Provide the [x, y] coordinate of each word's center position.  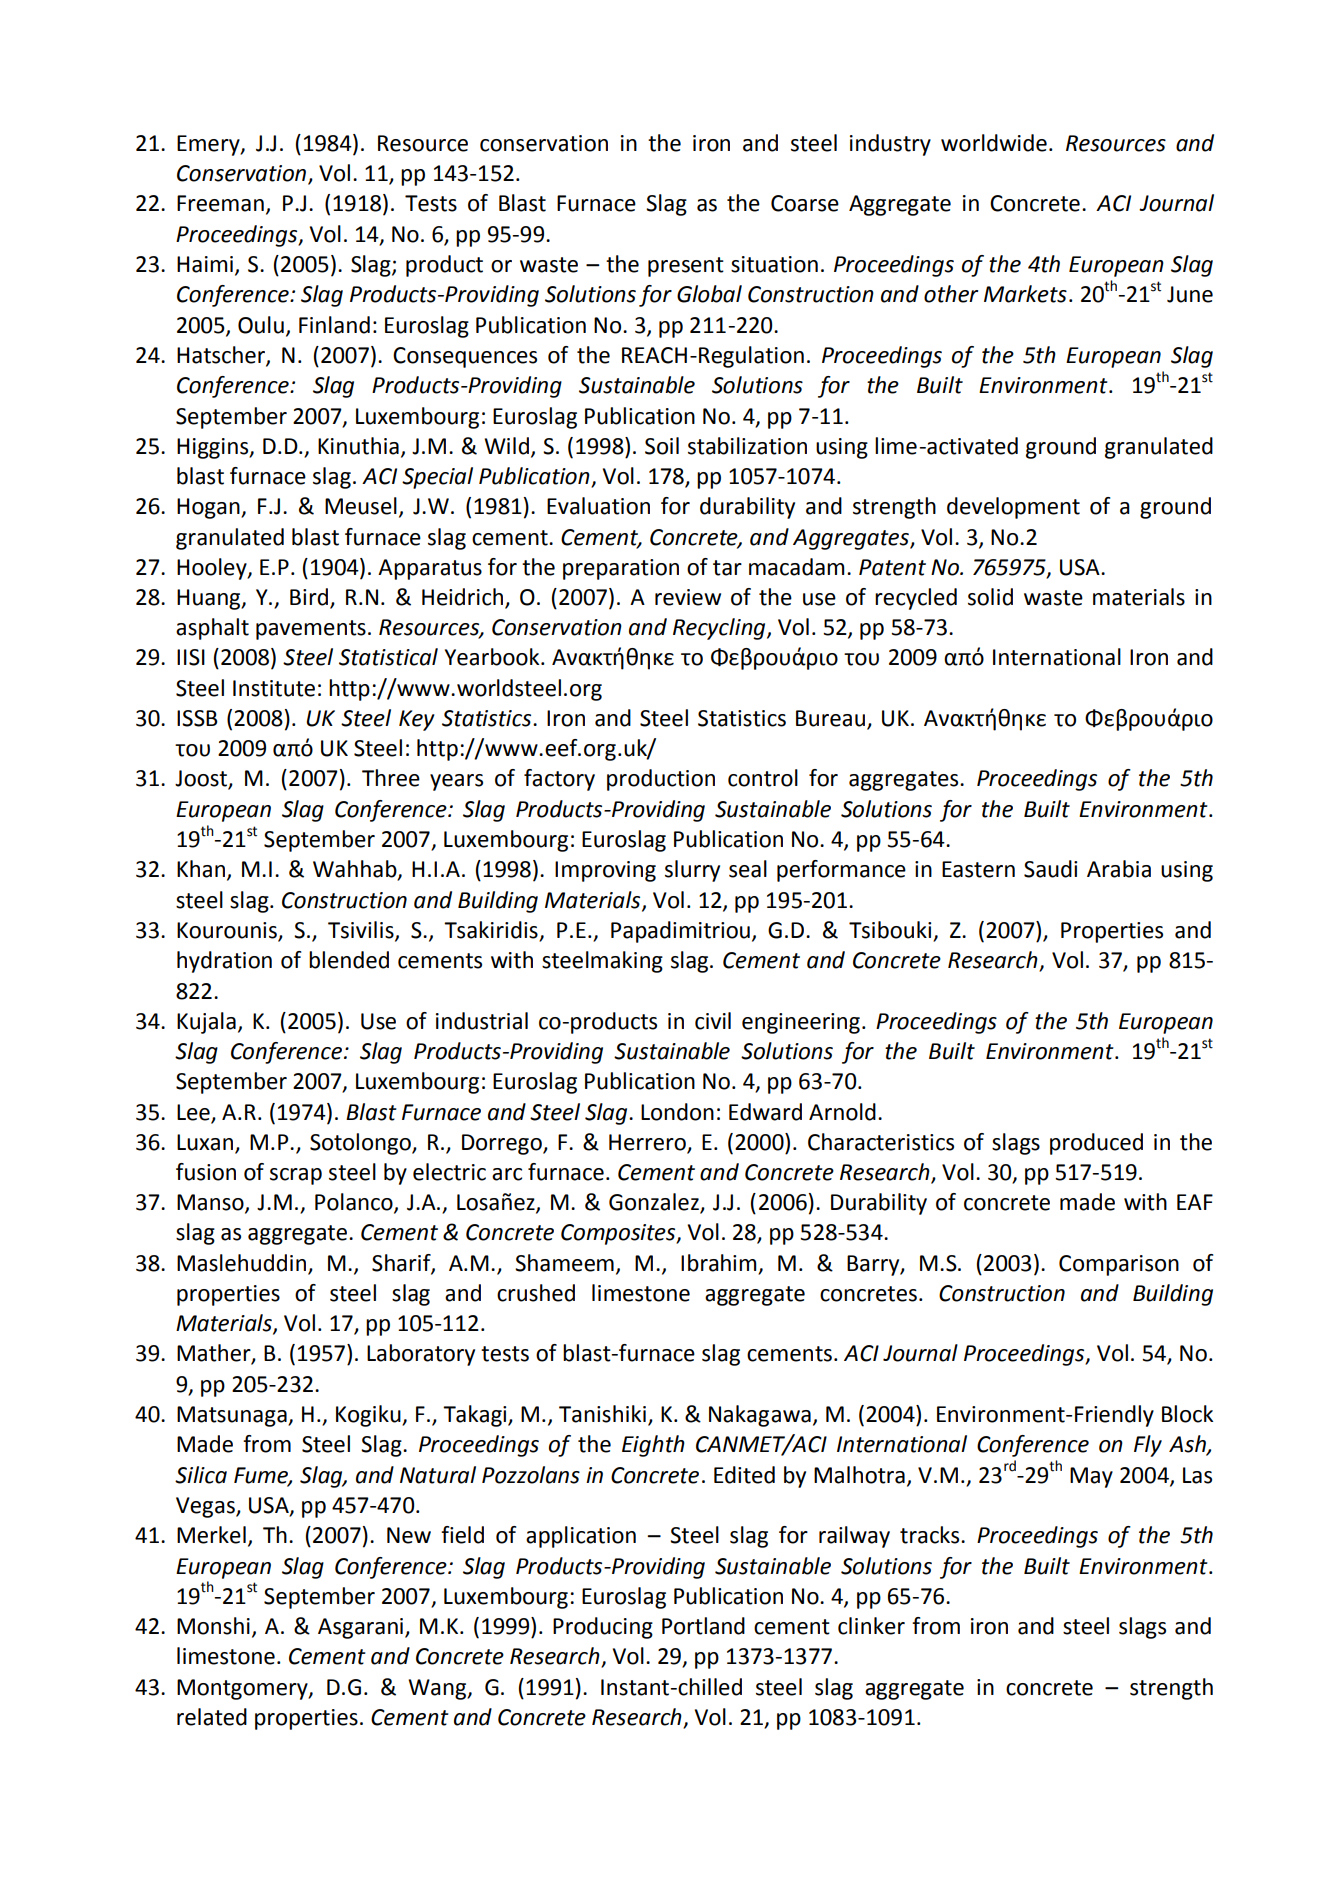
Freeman [220, 203]
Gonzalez [655, 1203]
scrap [296, 1176]
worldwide [994, 143]
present [686, 267]
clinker [871, 1626]
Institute [274, 688]
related [212, 1717]
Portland [703, 1626]
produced [1096, 1144]
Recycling [720, 629]
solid [990, 597]
